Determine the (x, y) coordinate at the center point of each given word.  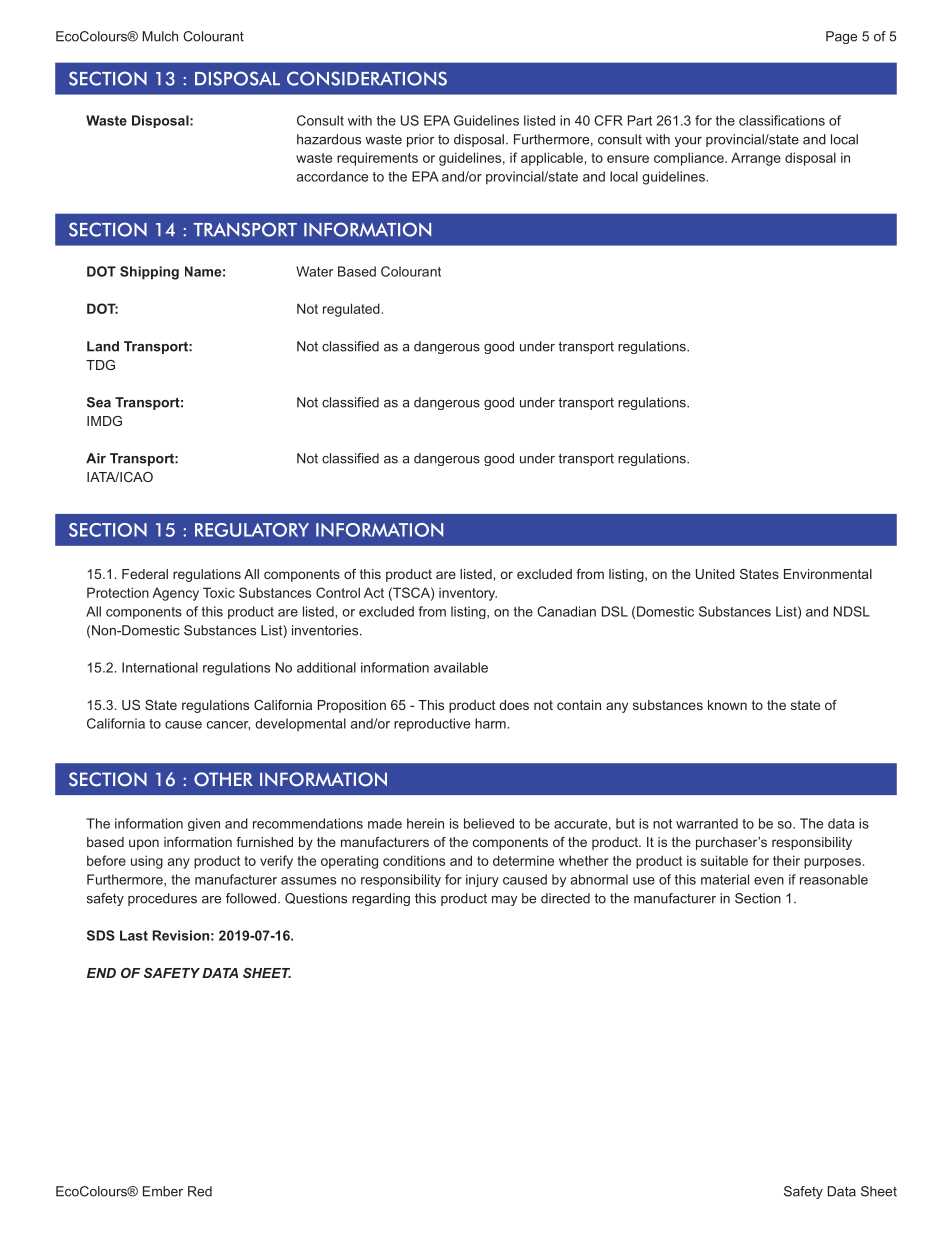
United (715, 574)
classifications (782, 120)
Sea (99, 402)
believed (489, 823)
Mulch (160, 36)
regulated (351, 310)
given (204, 824)
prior (420, 140)
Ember (163, 1191)
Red (200, 1191)
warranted (707, 823)
